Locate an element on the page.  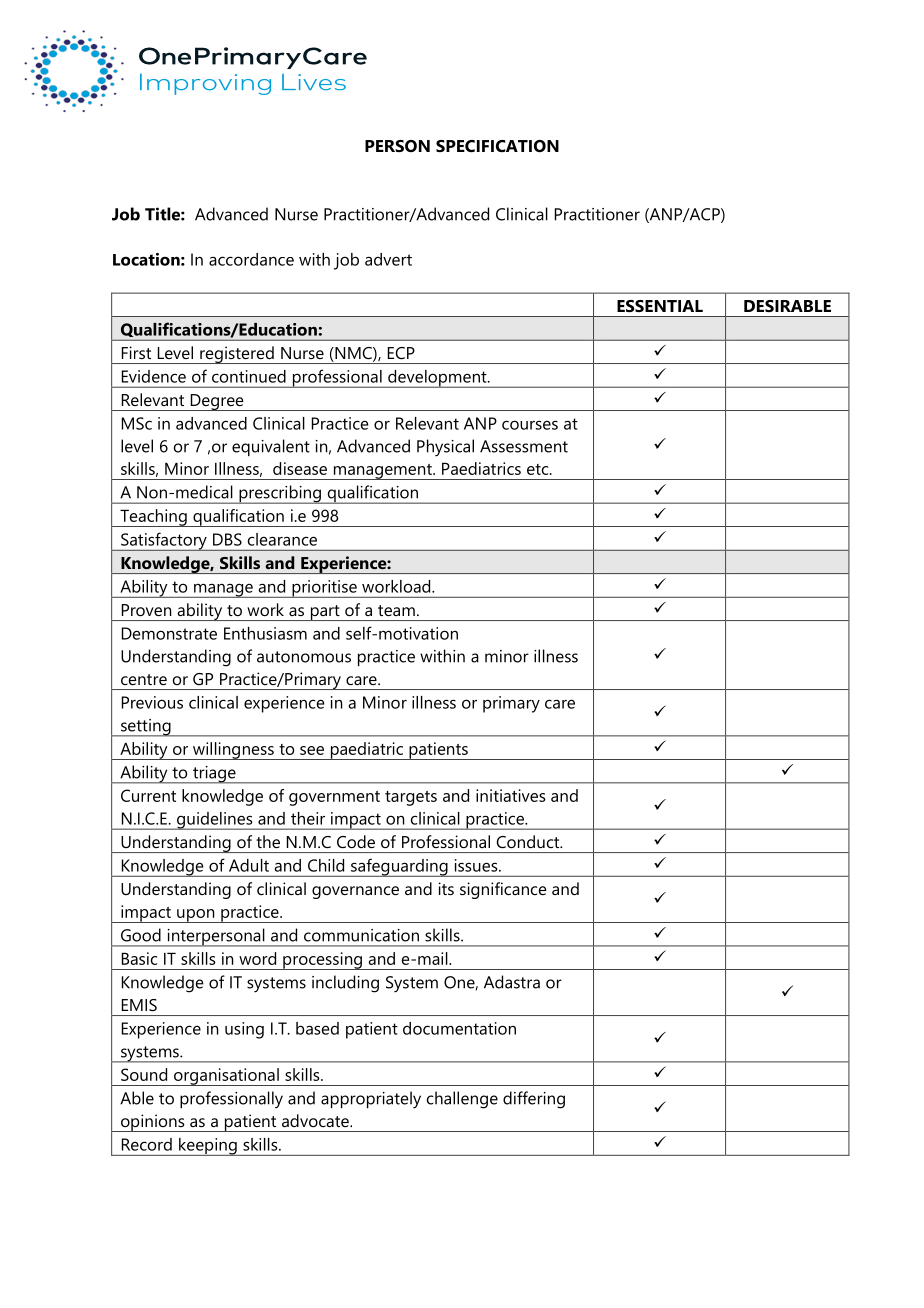
appropriately is located at coordinates (371, 1100).
